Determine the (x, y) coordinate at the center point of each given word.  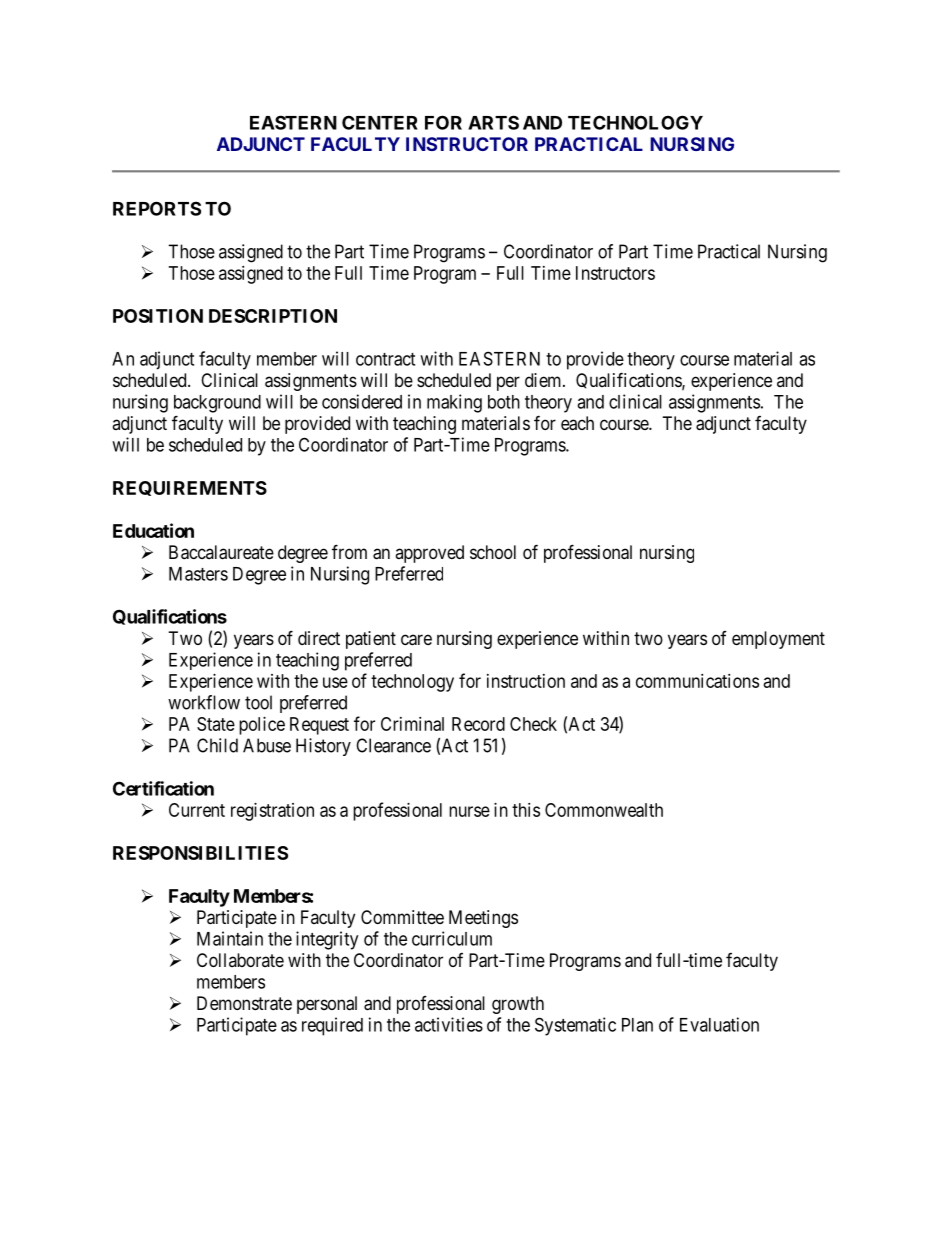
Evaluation (719, 1024)
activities (449, 1024)
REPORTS (157, 208)
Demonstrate (244, 1003)
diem (544, 380)
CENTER (380, 122)
